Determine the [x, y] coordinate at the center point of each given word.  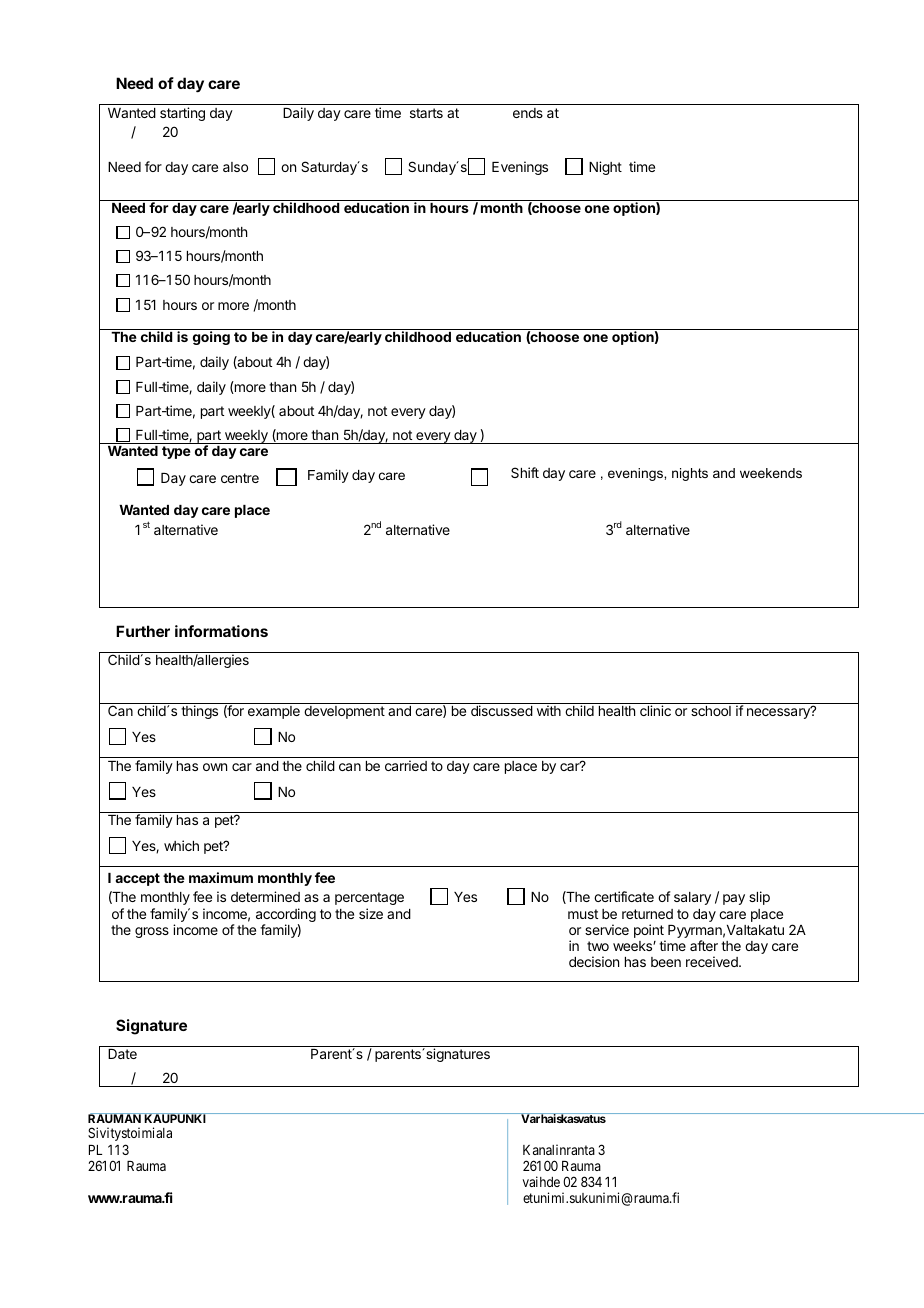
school [711, 711]
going [211, 338]
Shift [525, 472]
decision [594, 961]
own [215, 767]
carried [406, 765]
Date [122, 1054]
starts [426, 113]
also [235, 167]
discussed [502, 710]
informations [221, 631]
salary [692, 898]
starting [182, 114]
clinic [655, 710]
